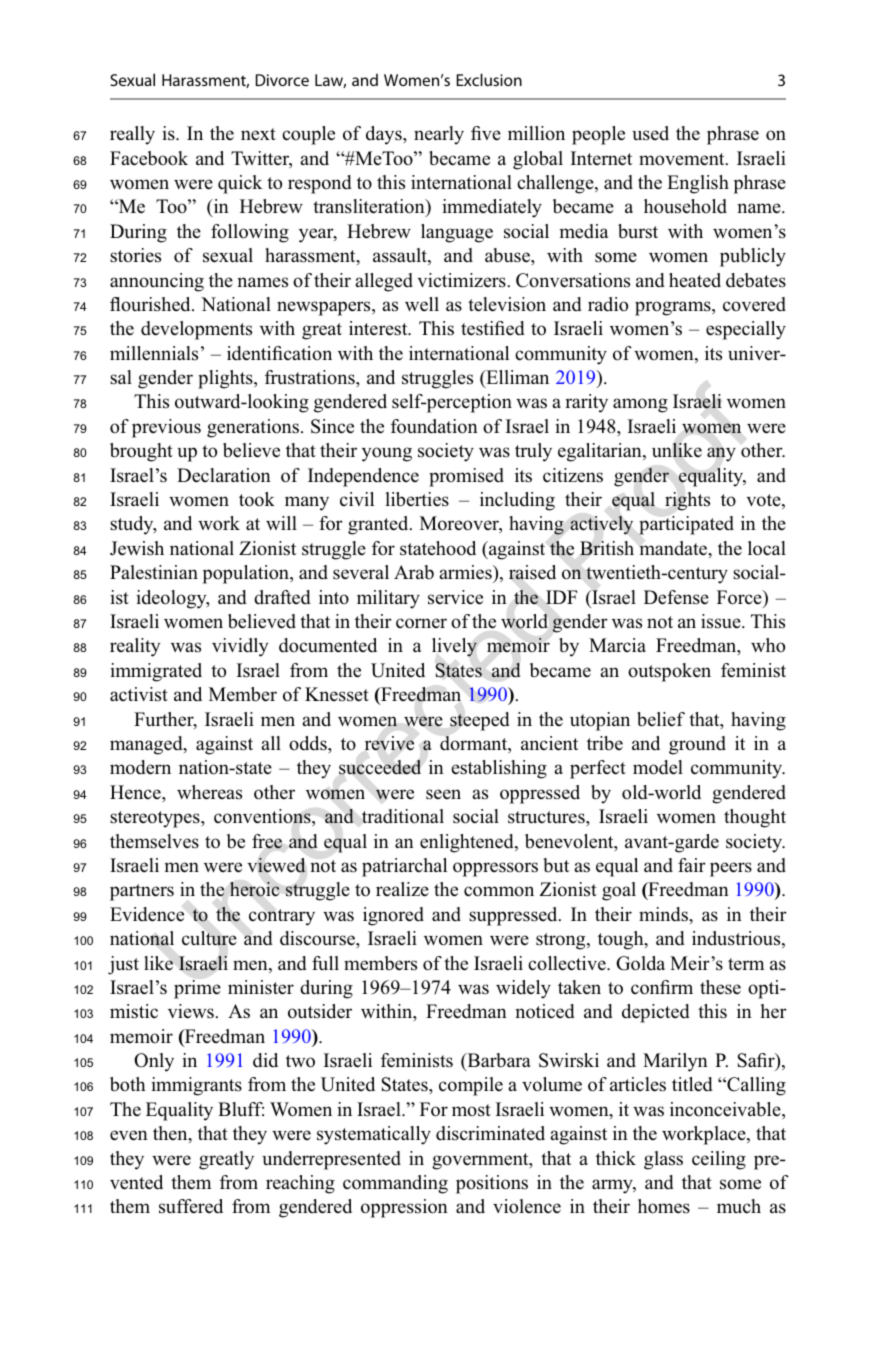 This screenshot has width=896, height=1359. What do you see at coordinates (650, 133) in the screenshot?
I see `used` at bounding box center [650, 133].
